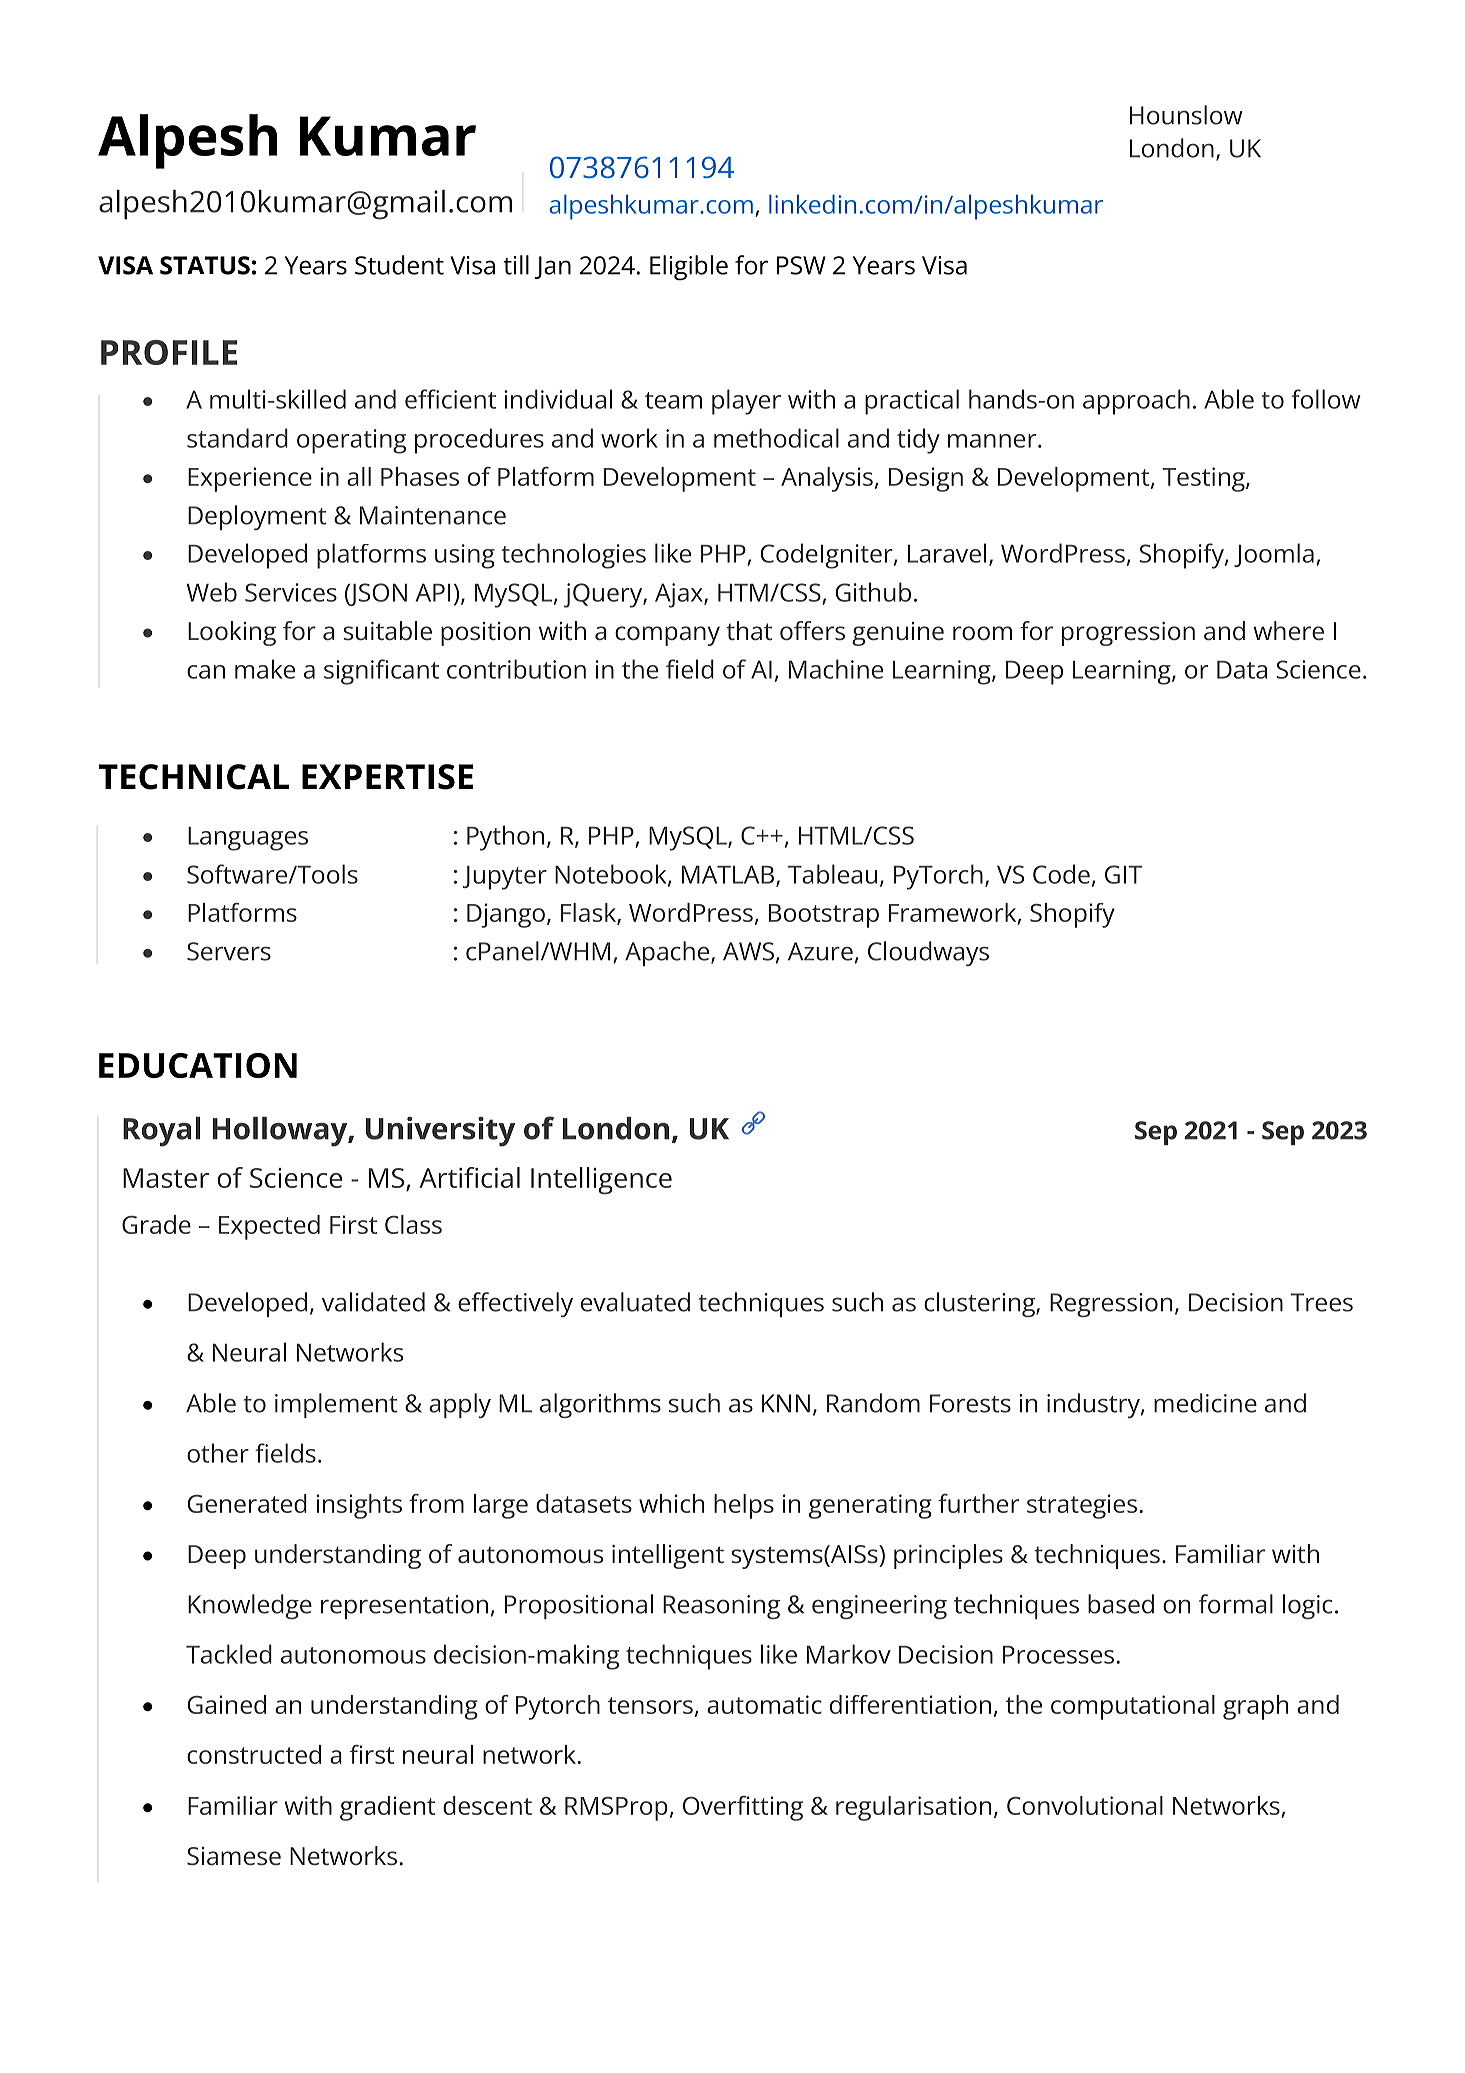 This page has height=2073, width=1465. Describe the element at coordinates (1128, 634) in the page. I see `progression` at that location.
